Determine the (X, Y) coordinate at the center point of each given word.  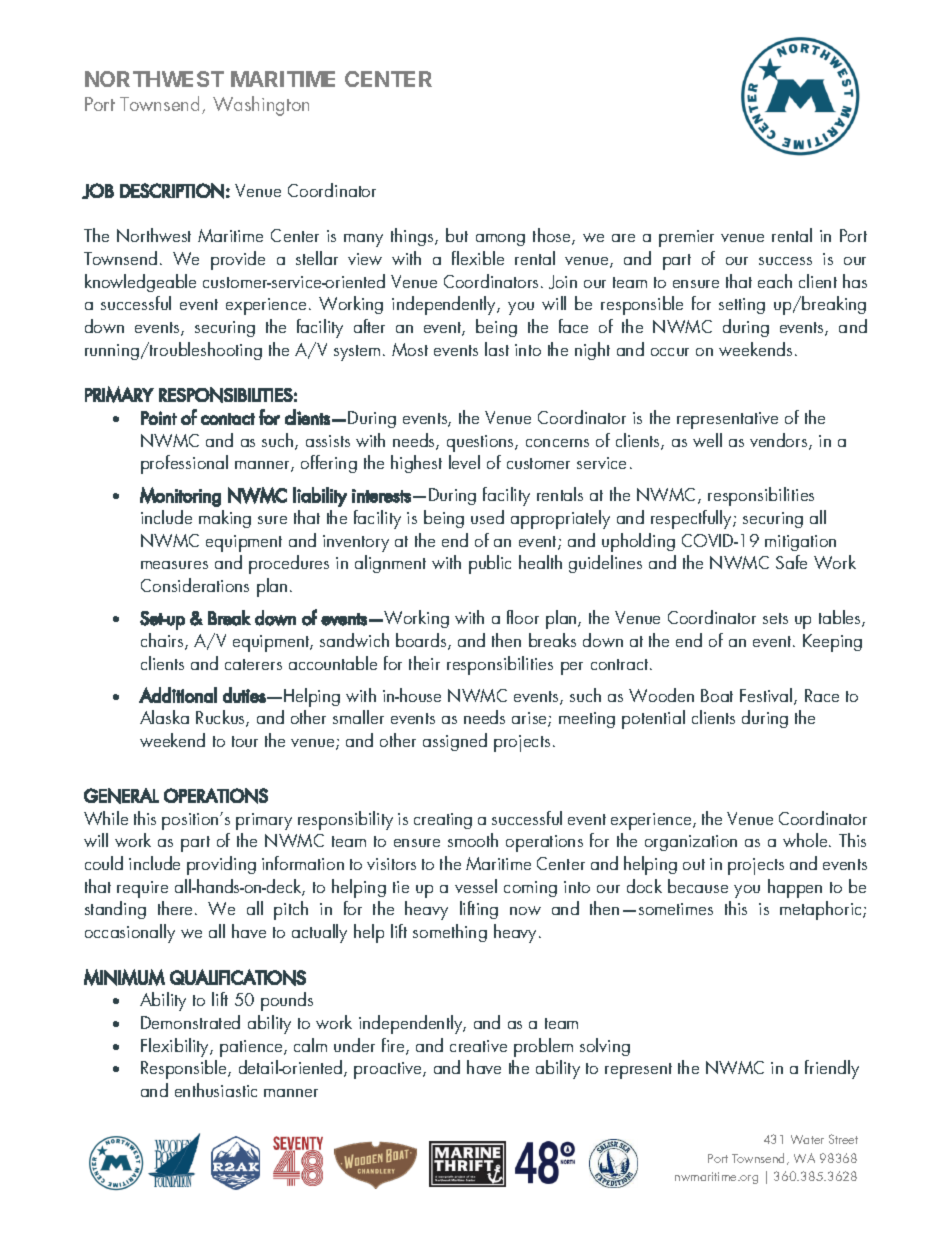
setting (742, 306)
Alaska (164, 717)
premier (686, 238)
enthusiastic (216, 1090)
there (177, 908)
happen (795, 888)
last (497, 349)
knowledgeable (140, 283)
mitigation (800, 543)
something (450, 933)
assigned (455, 742)
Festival (767, 696)
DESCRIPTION (172, 191)
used (487, 517)
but (457, 235)
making (225, 519)
